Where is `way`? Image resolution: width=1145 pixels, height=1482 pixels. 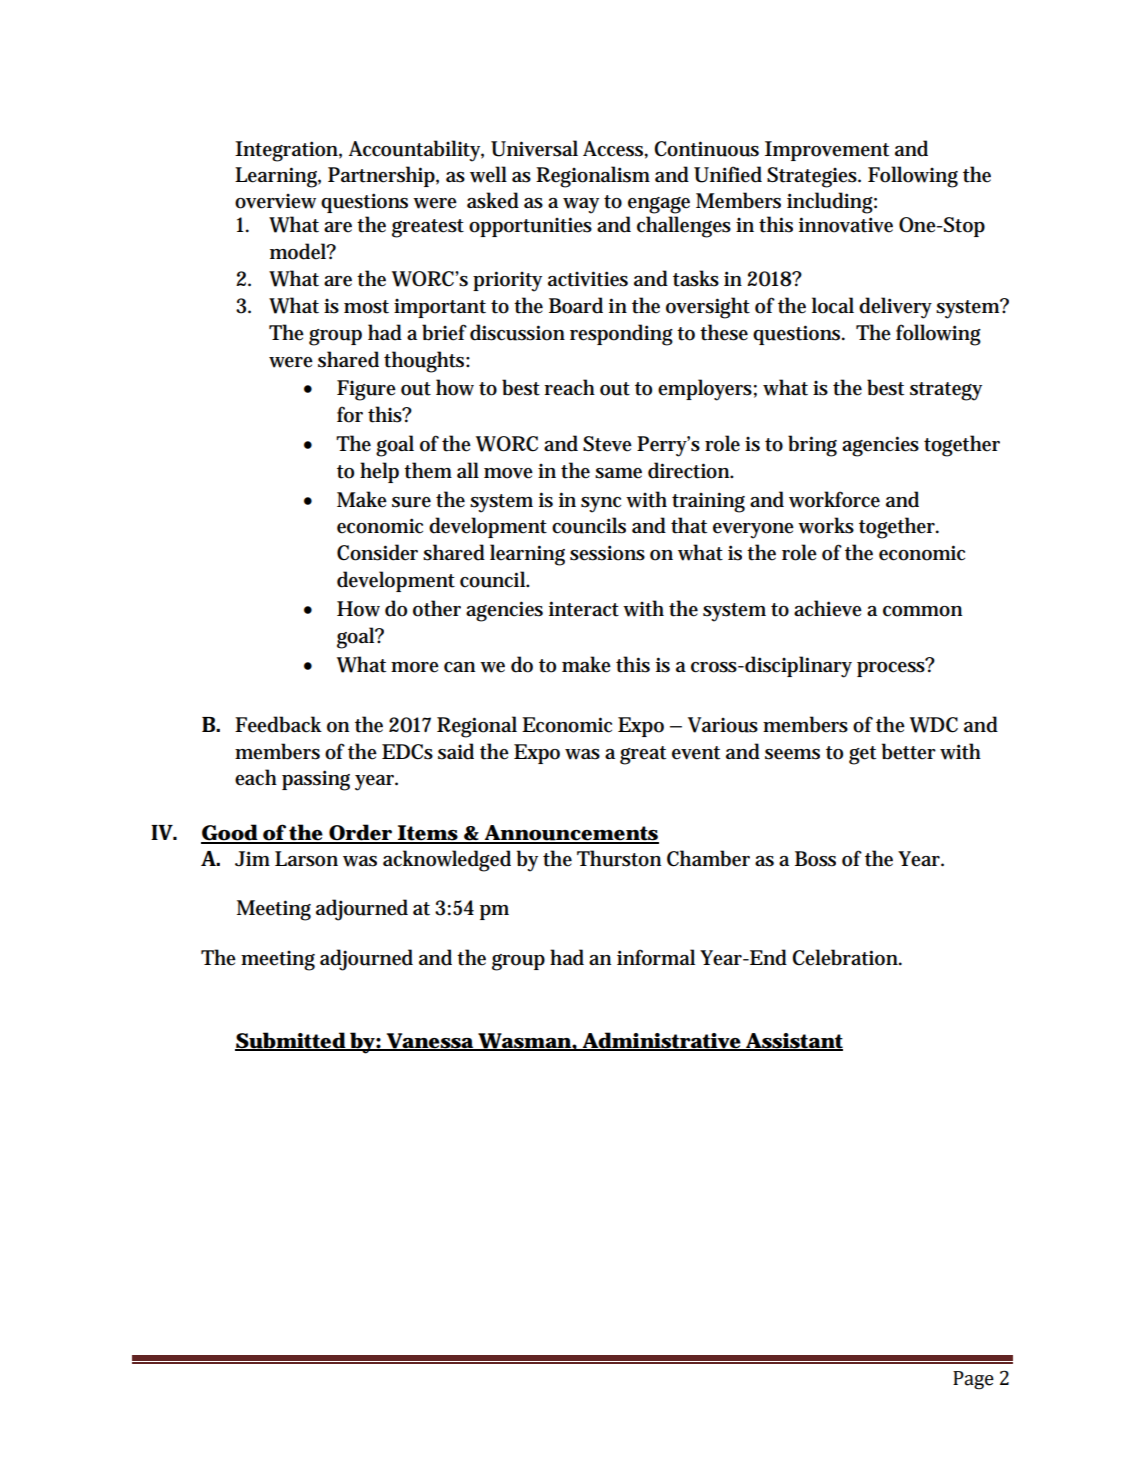 way is located at coordinates (581, 206).
